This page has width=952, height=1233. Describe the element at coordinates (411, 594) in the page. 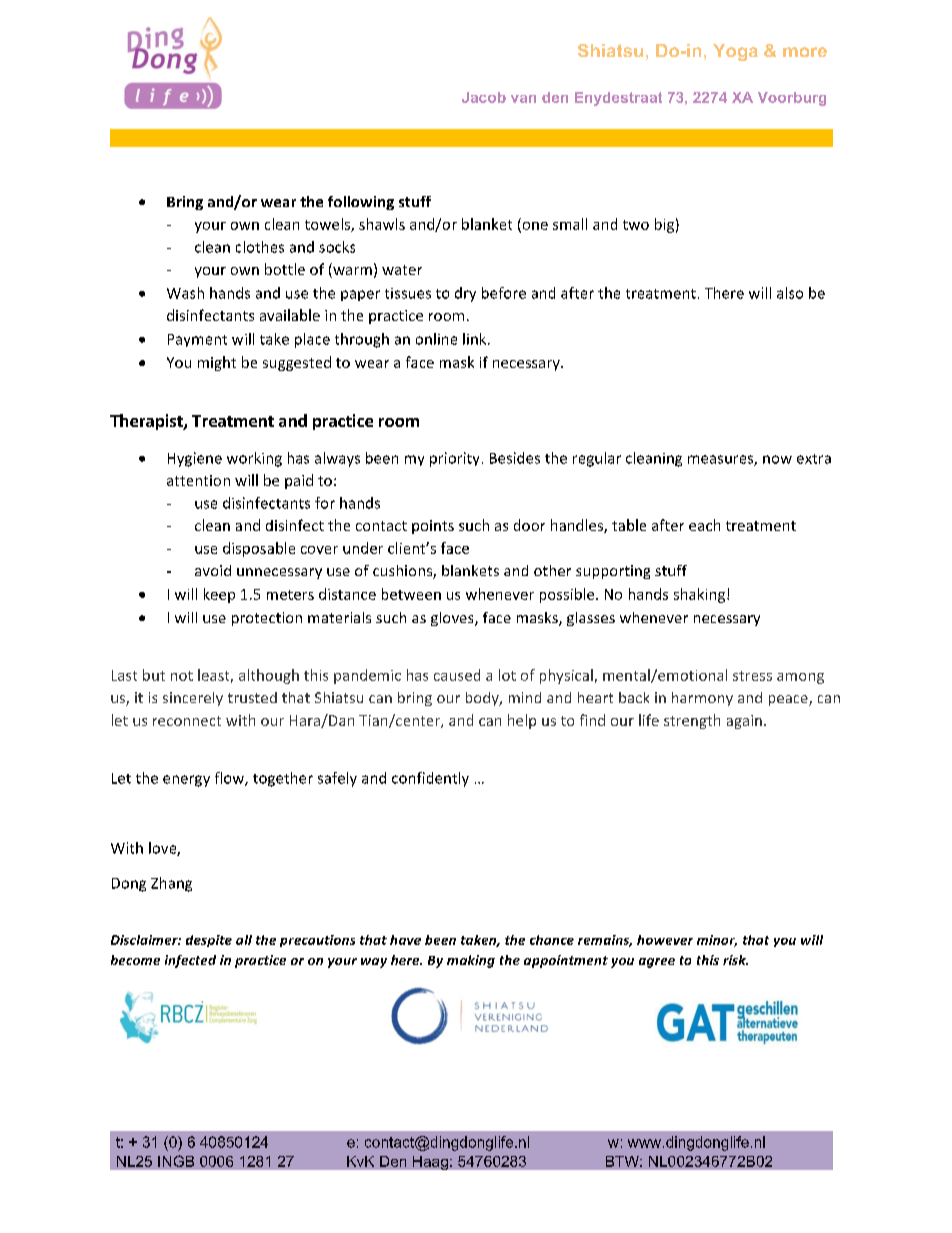

I see `between` at that location.
